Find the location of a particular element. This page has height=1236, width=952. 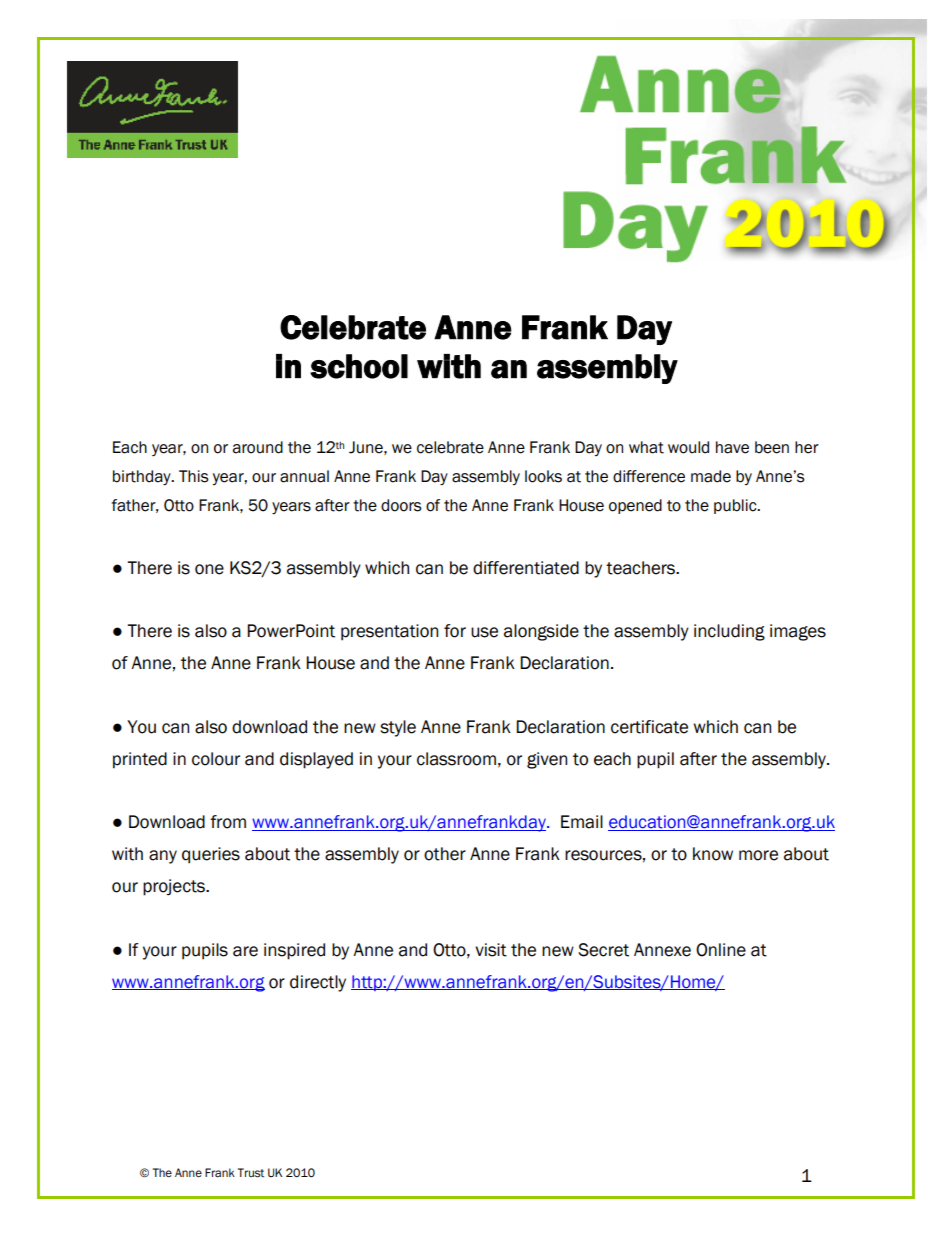

school is located at coordinates (359, 366).
